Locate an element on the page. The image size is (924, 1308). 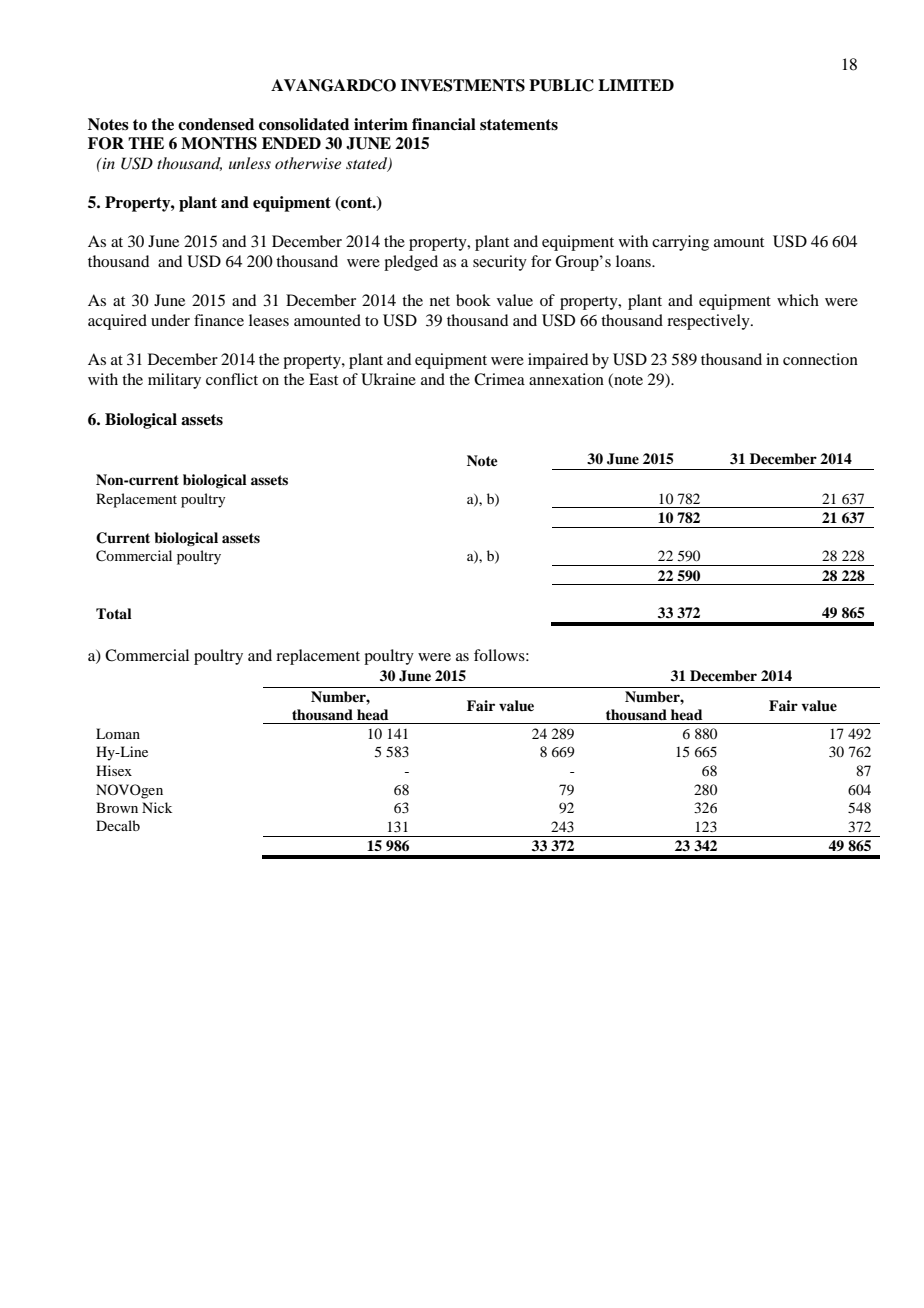
Loman is located at coordinates (118, 733).
